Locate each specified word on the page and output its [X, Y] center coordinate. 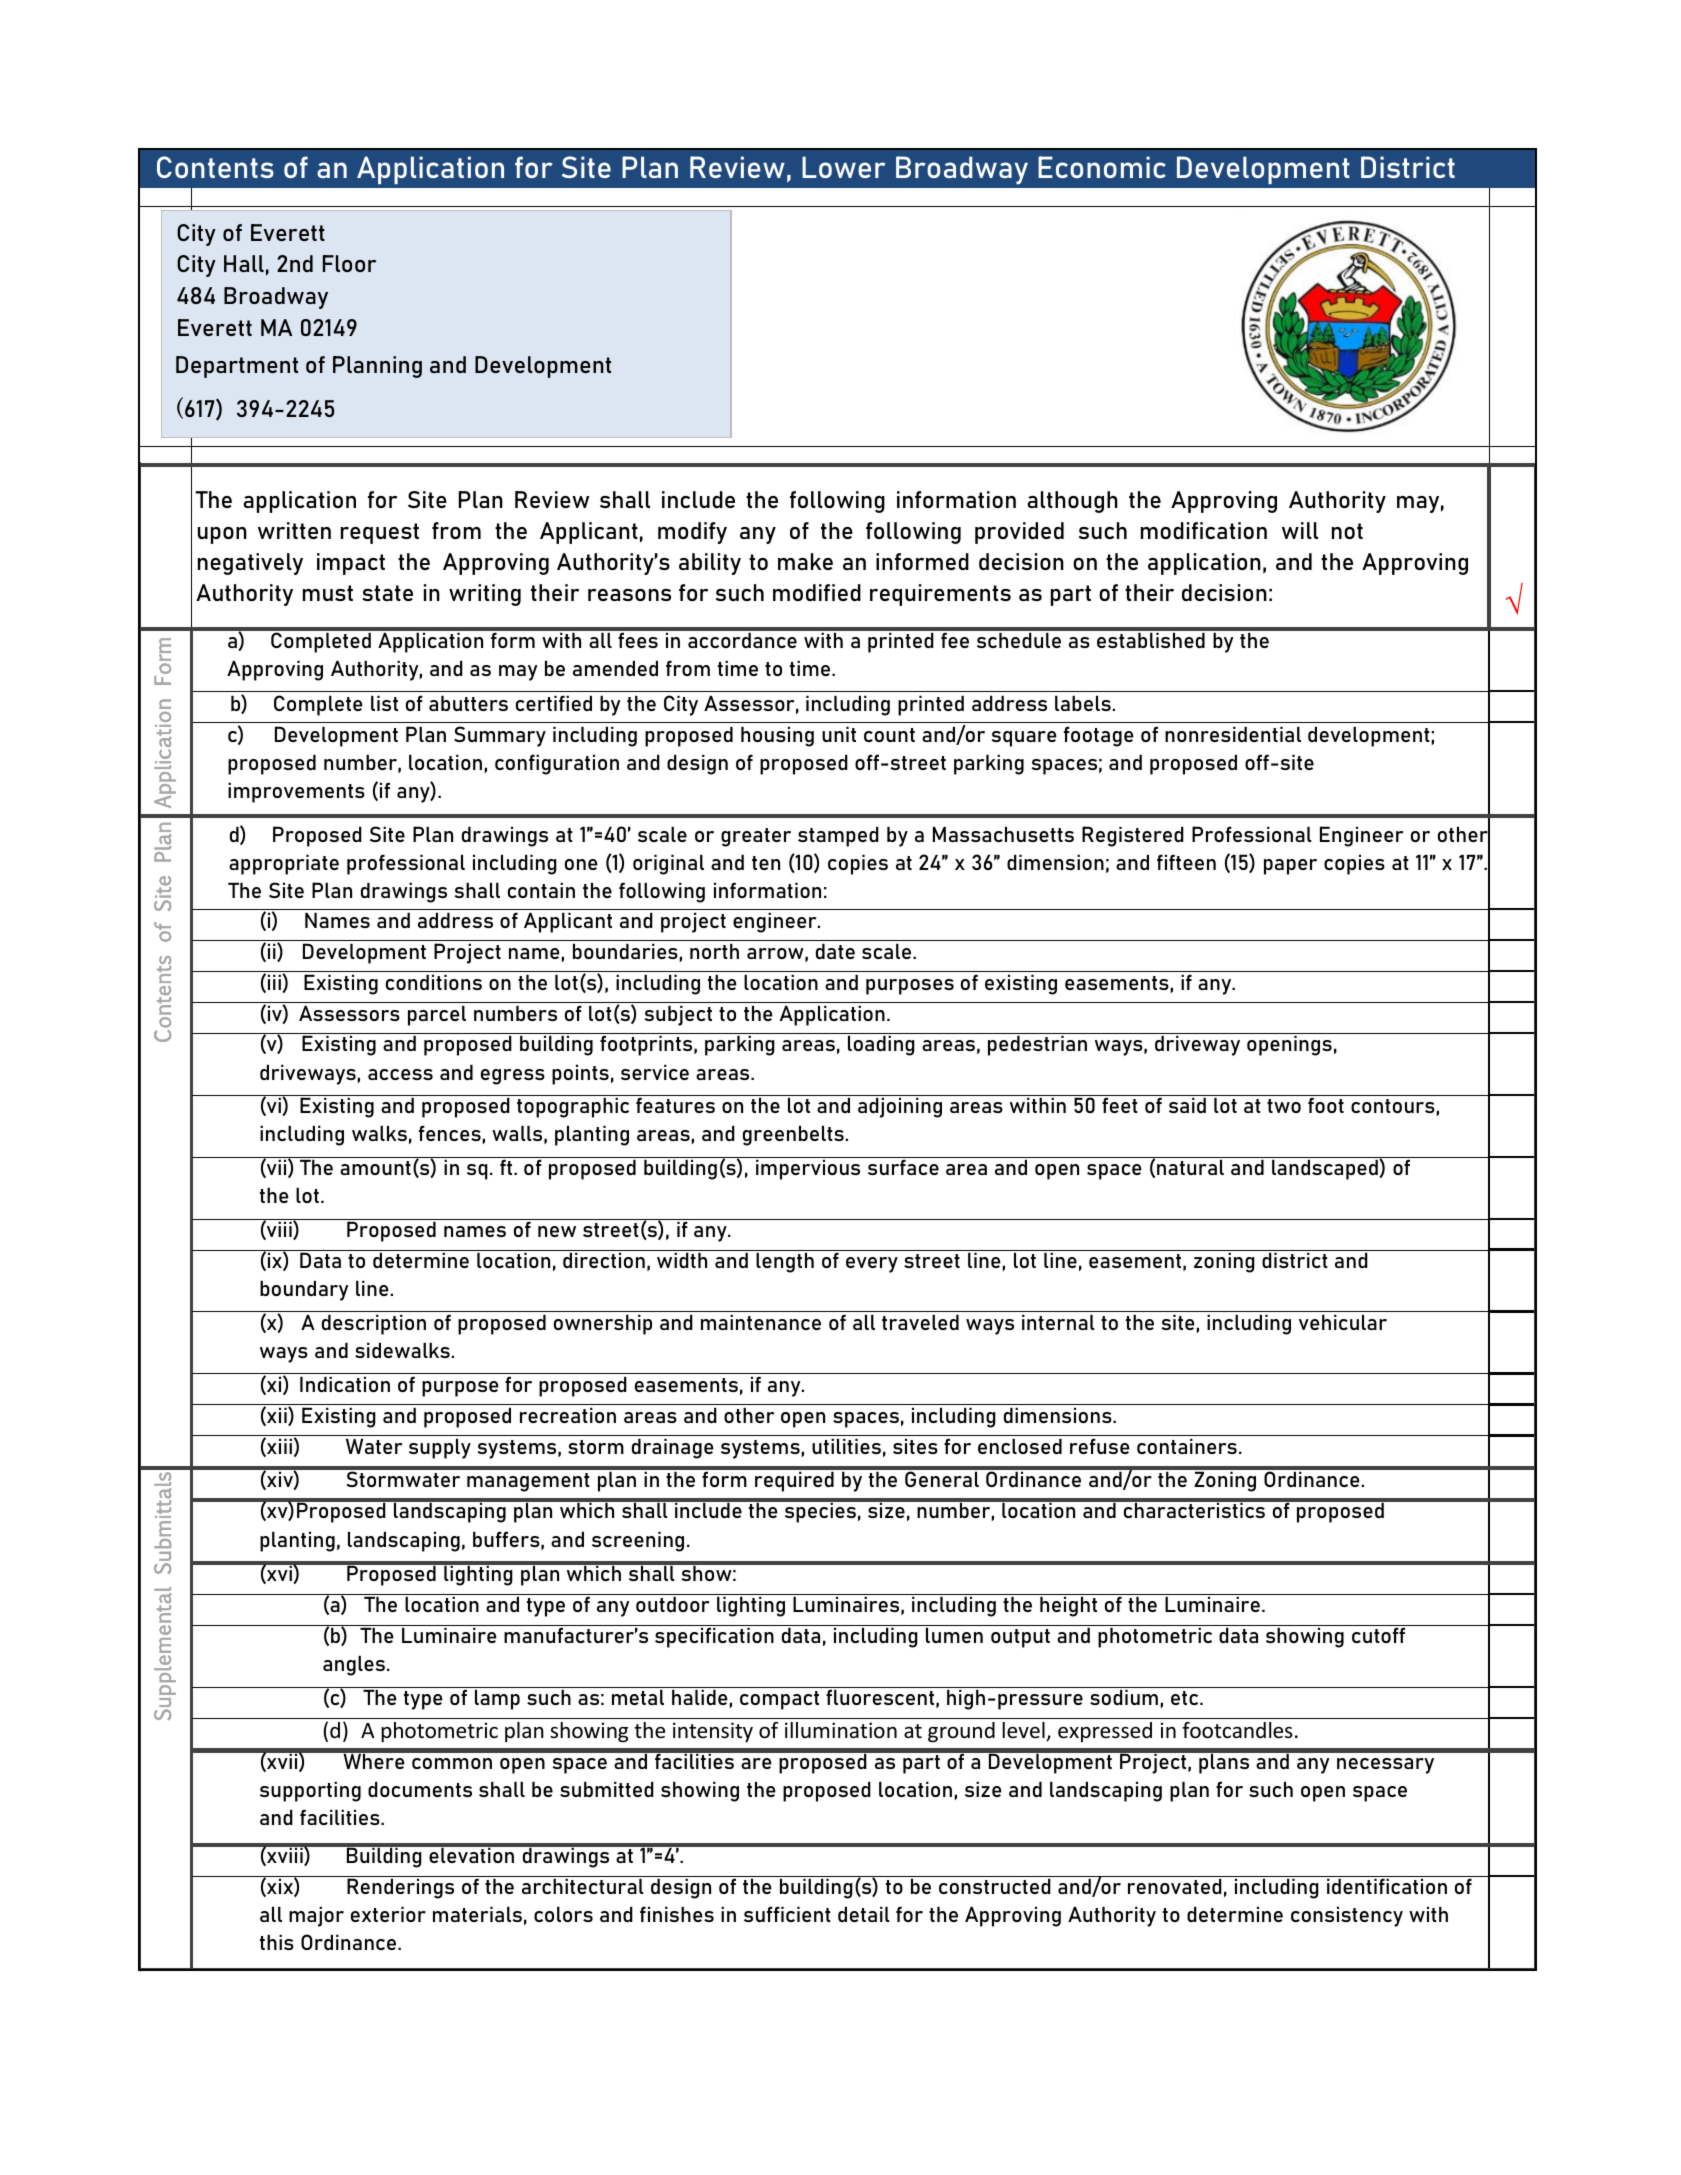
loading [881, 1045]
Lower [844, 167]
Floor [349, 263]
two [1284, 1106]
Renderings [401, 1887]
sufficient [787, 1914]
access [400, 1074]
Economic [1102, 167]
